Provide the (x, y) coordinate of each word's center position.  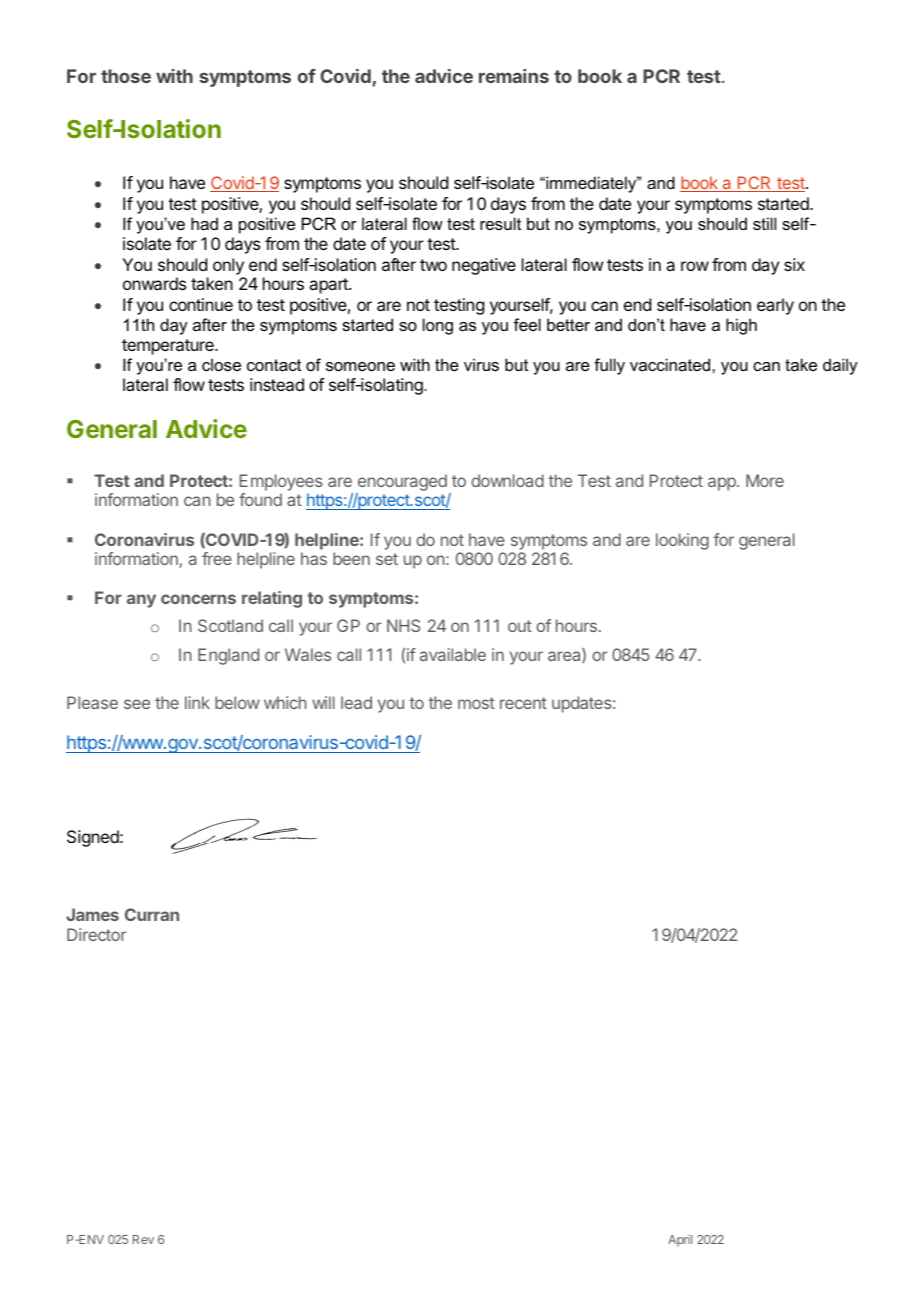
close (221, 364)
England (228, 656)
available (453, 654)
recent (523, 703)
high (741, 326)
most (476, 703)
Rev (143, 1239)
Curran (152, 914)
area (565, 656)
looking (682, 541)
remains (514, 76)
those (126, 76)
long (438, 326)
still (764, 223)
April (680, 1241)
